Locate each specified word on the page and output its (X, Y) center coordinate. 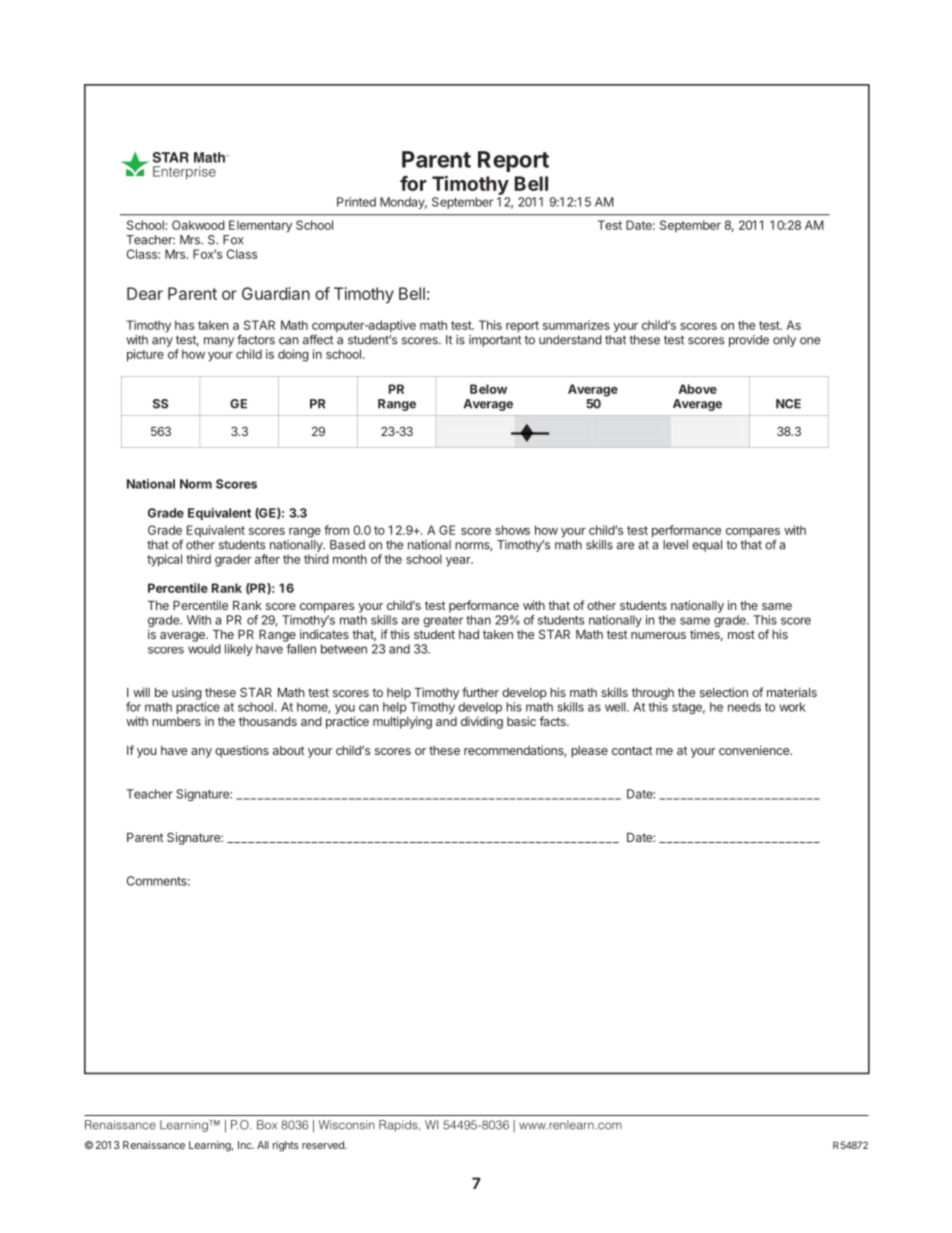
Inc (246, 1145)
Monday (403, 203)
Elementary (260, 226)
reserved (324, 1145)
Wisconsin (347, 1125)
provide (749, 341)
